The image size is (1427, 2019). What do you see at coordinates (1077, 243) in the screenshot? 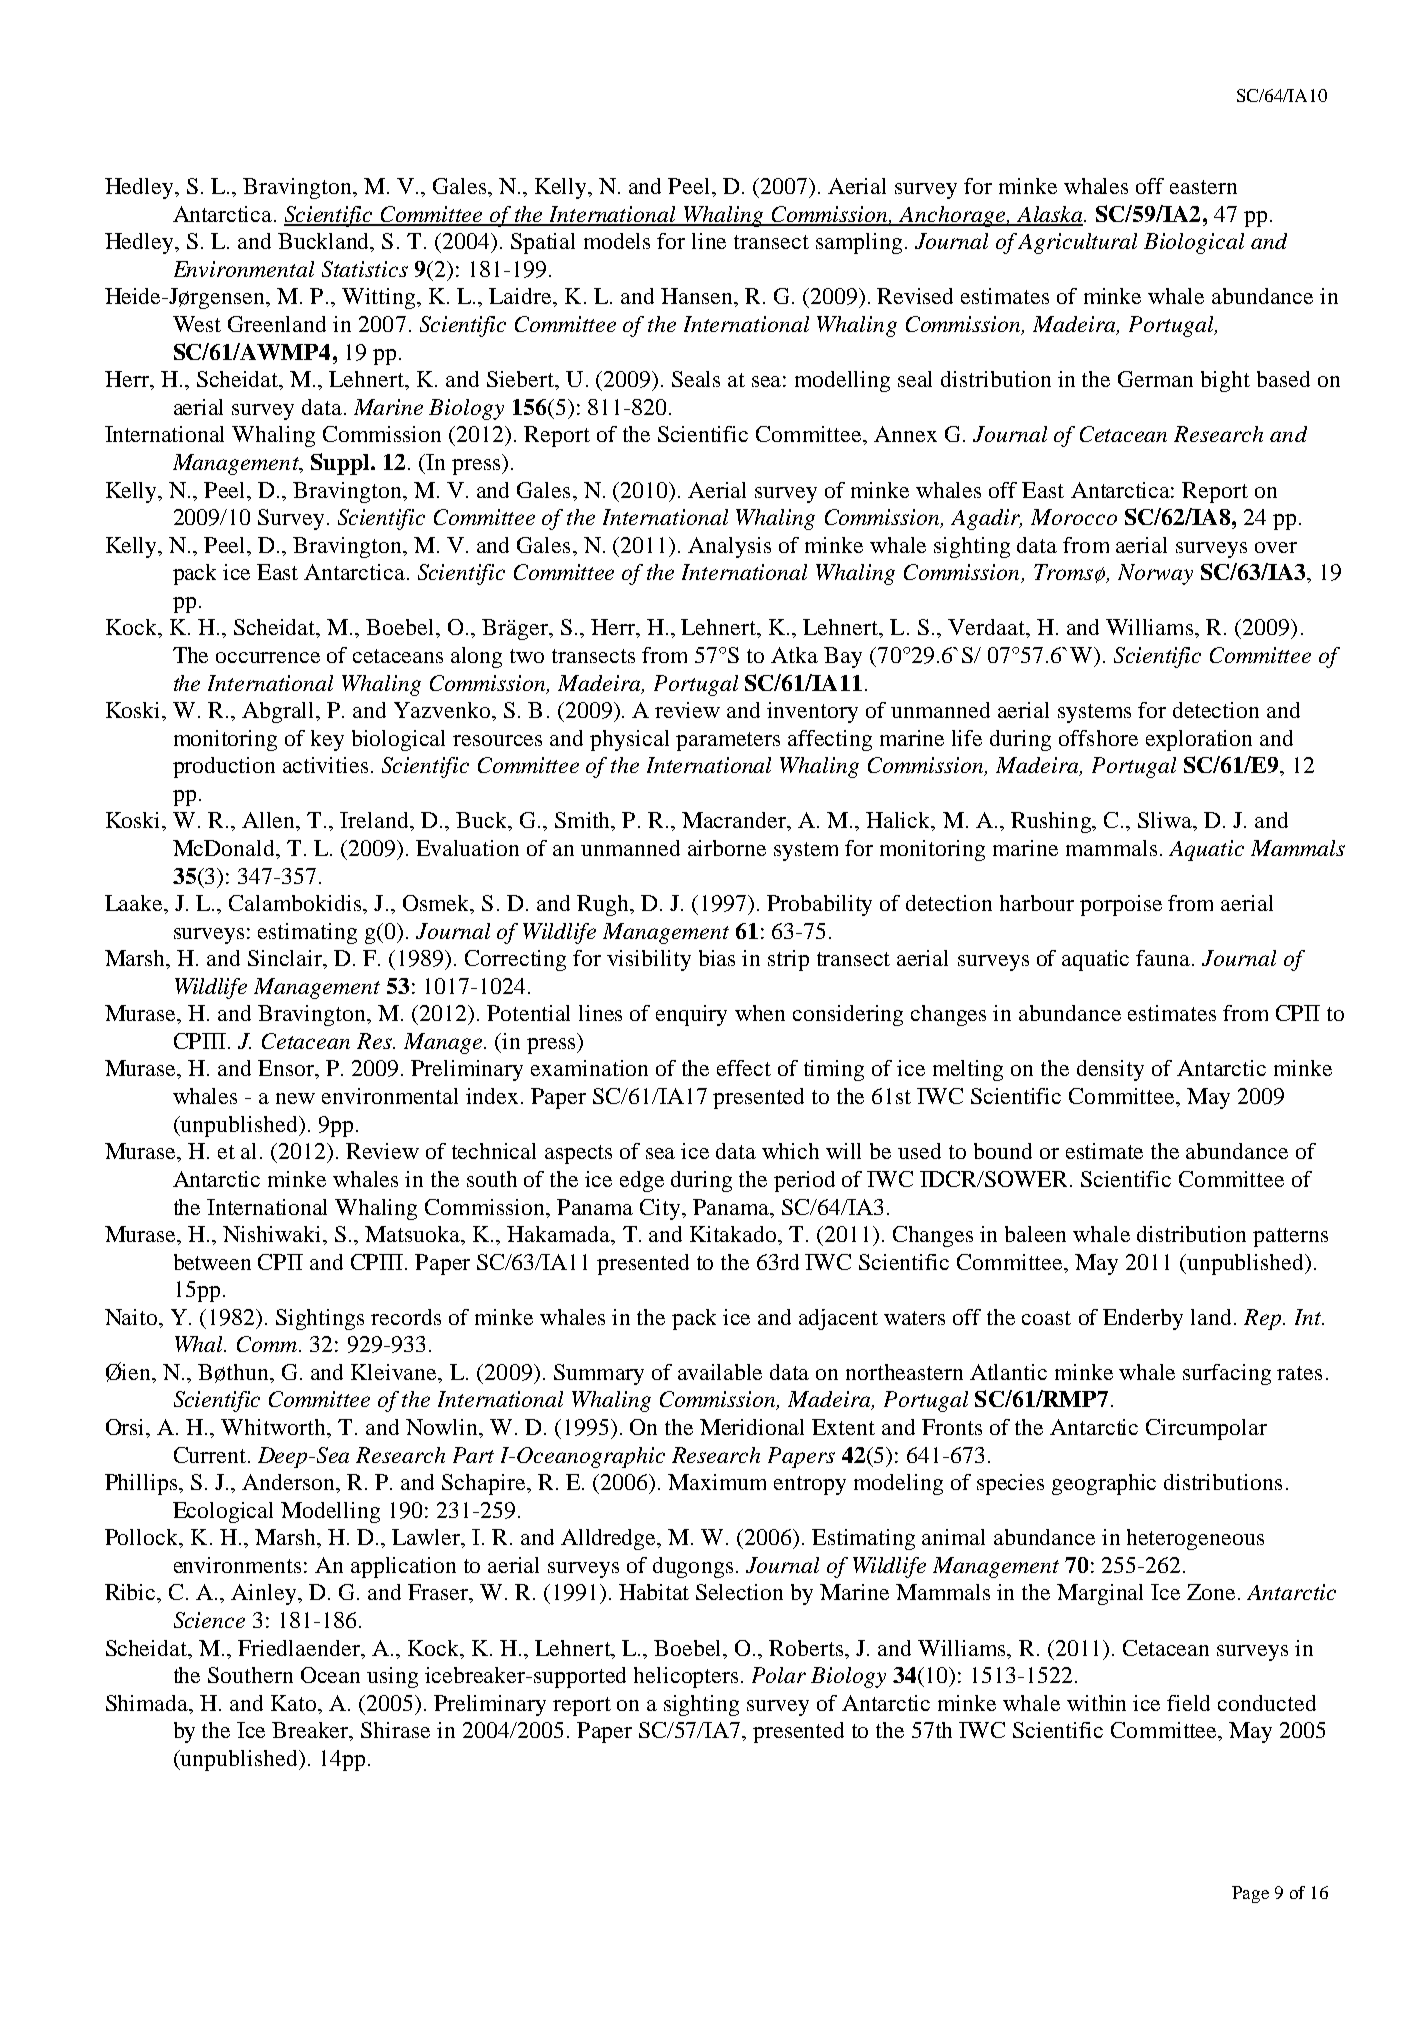
I see `Agricultural` at bounding box center [1077, 243].
